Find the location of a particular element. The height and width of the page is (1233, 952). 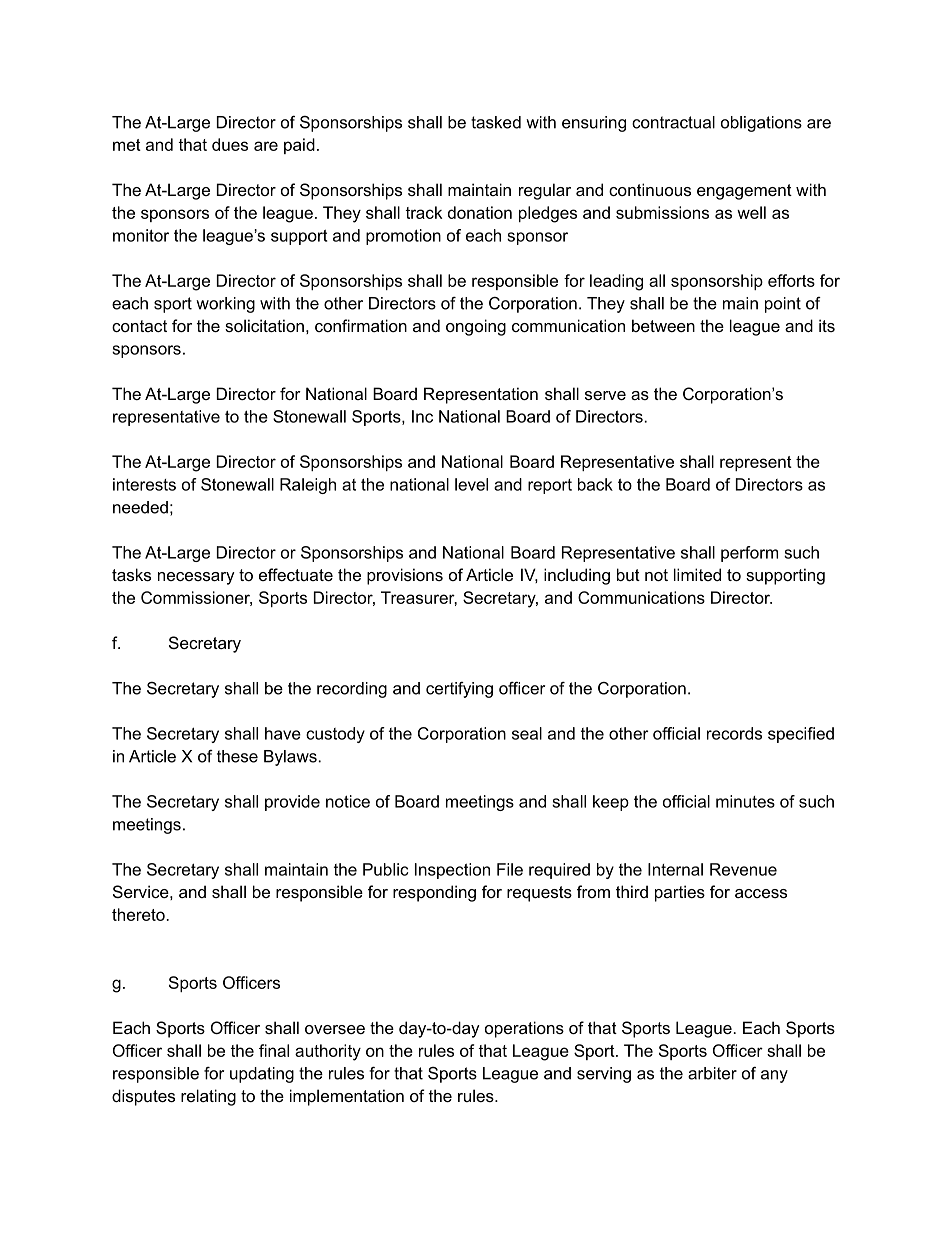

provisions is located at coordinates (405, 576).
